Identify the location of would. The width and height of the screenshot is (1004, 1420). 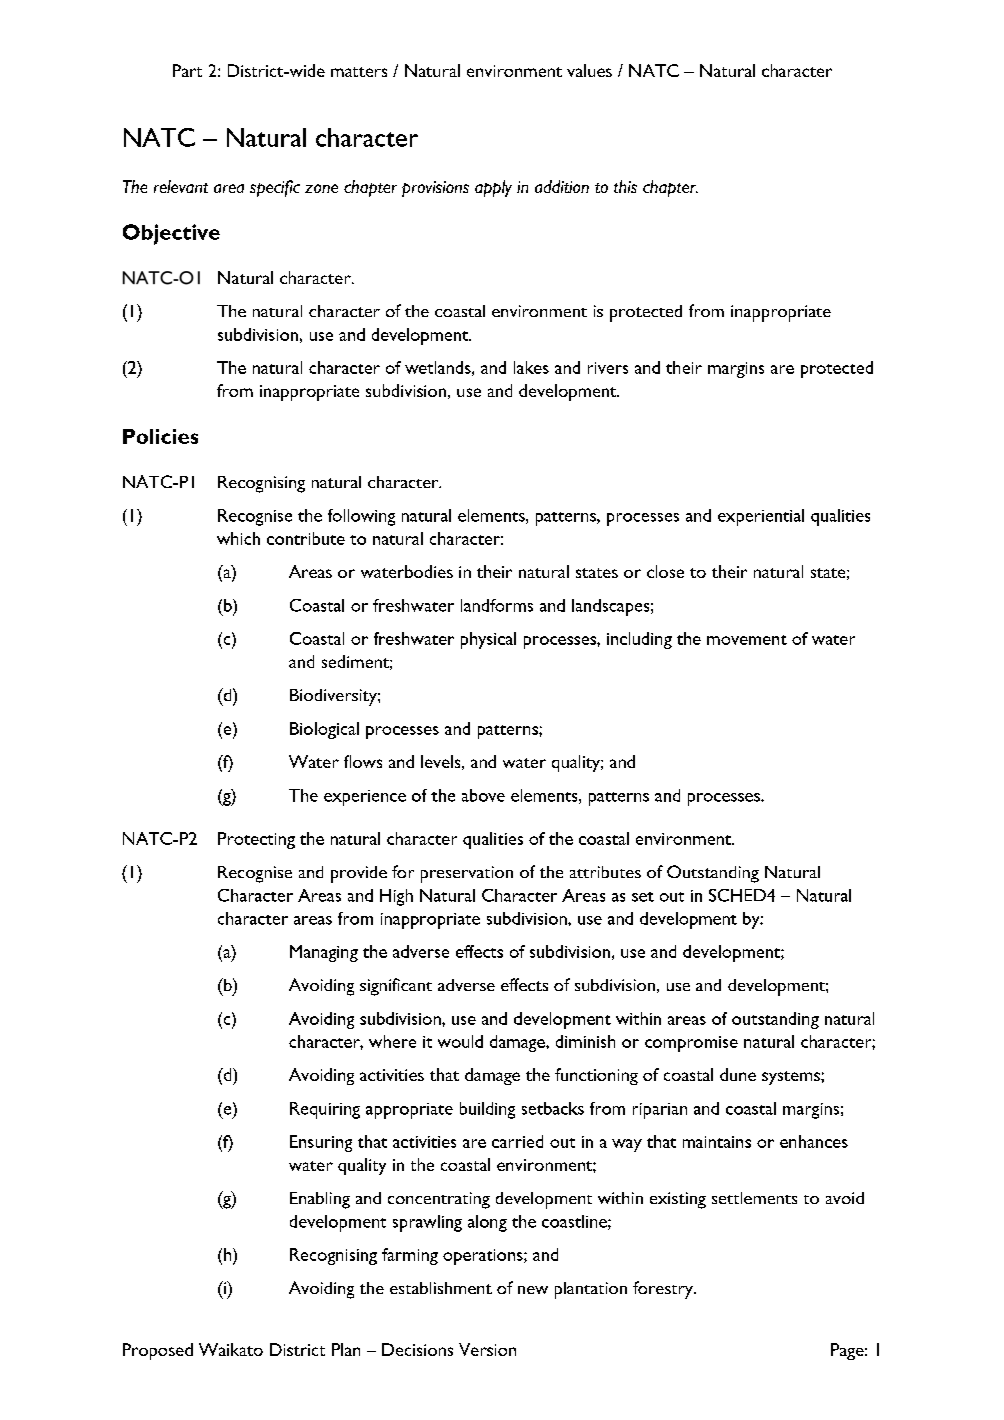
(460, 1041).
